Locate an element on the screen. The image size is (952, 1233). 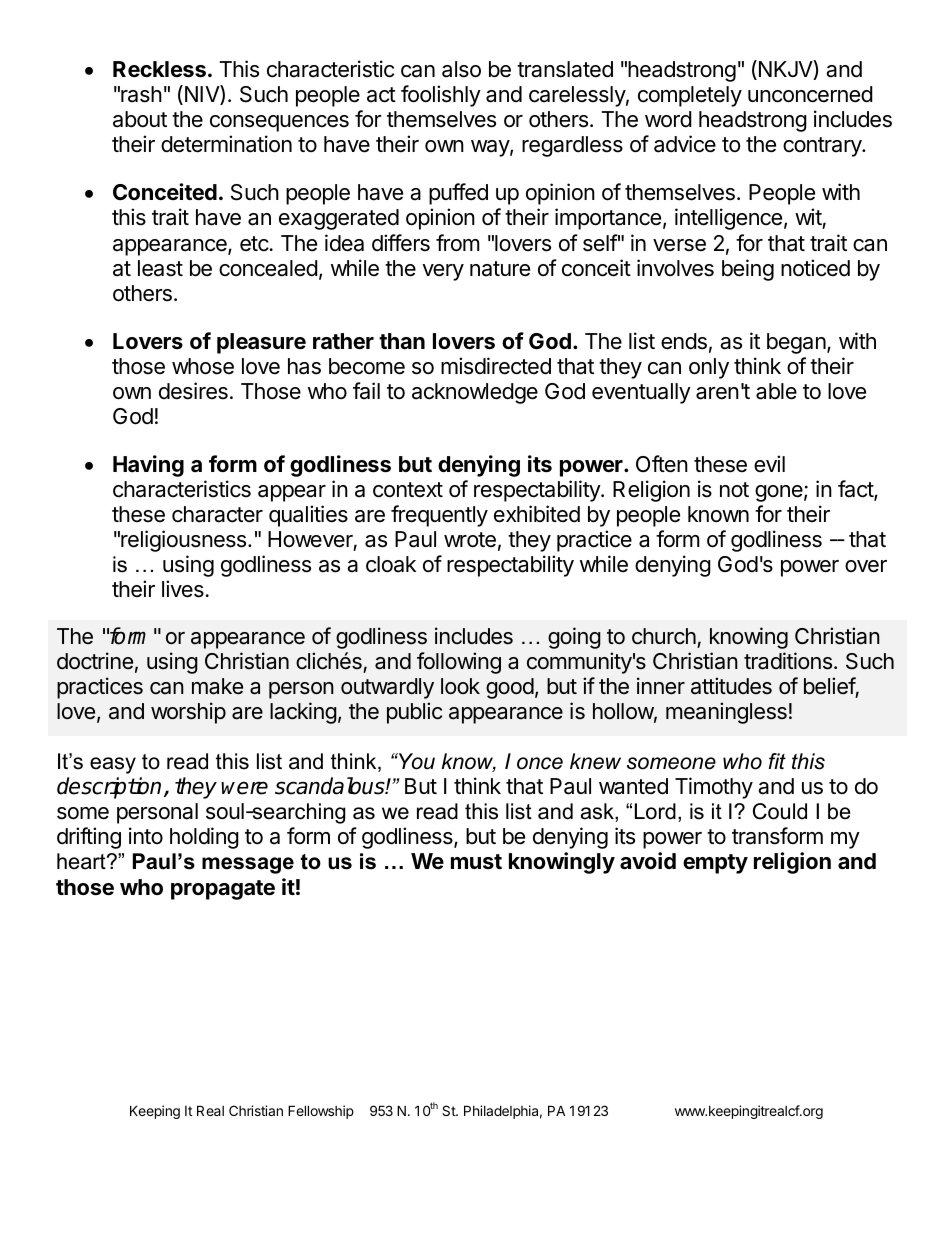
completely is located at coordinates (690, 96).
